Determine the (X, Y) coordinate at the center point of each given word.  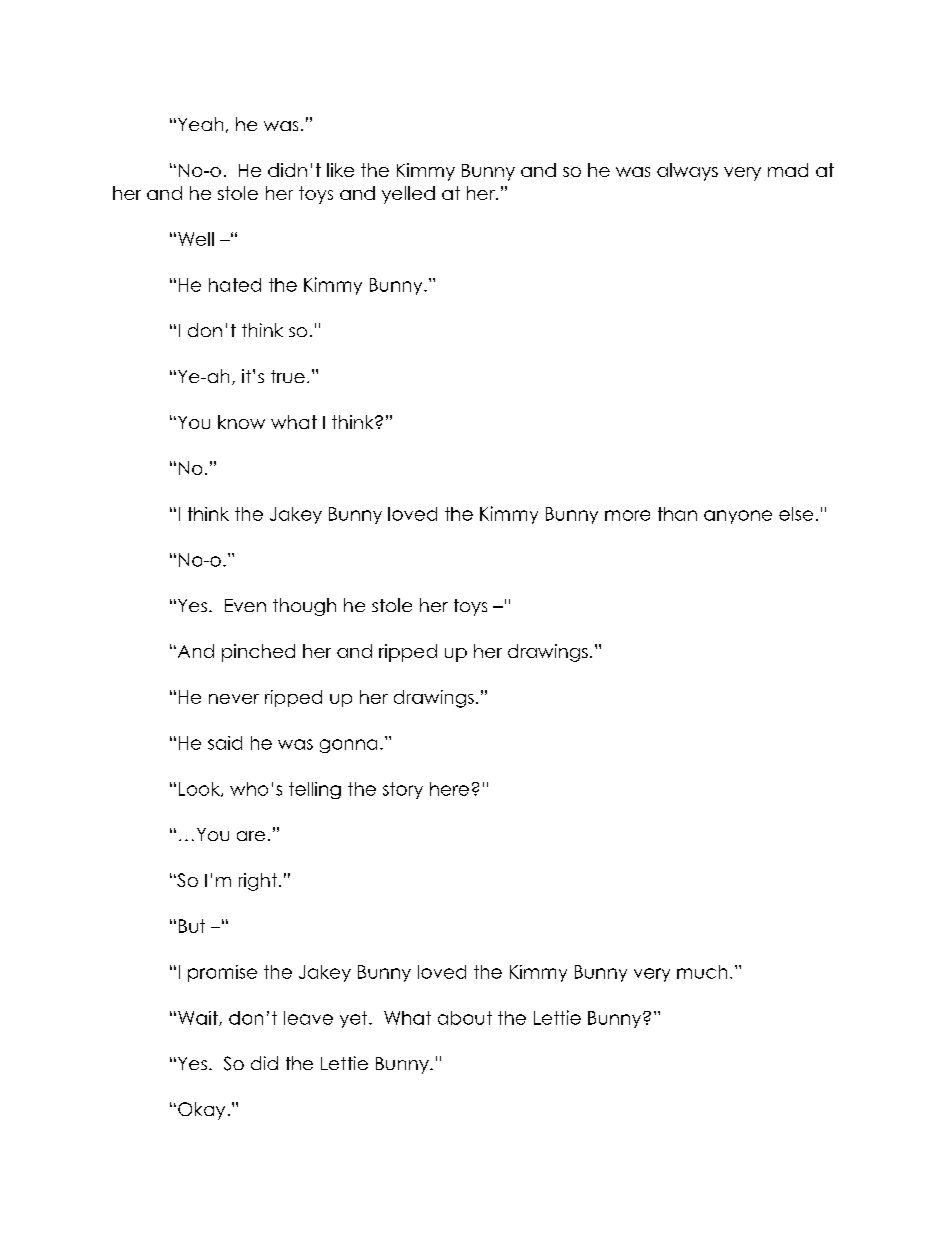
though (304, 607)
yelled (408, 195)
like (340, 170)
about (465, 1018)
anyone (738, 517)
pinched (258, 653)
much (702, 972)
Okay (201, 1111)
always (687, 172)
